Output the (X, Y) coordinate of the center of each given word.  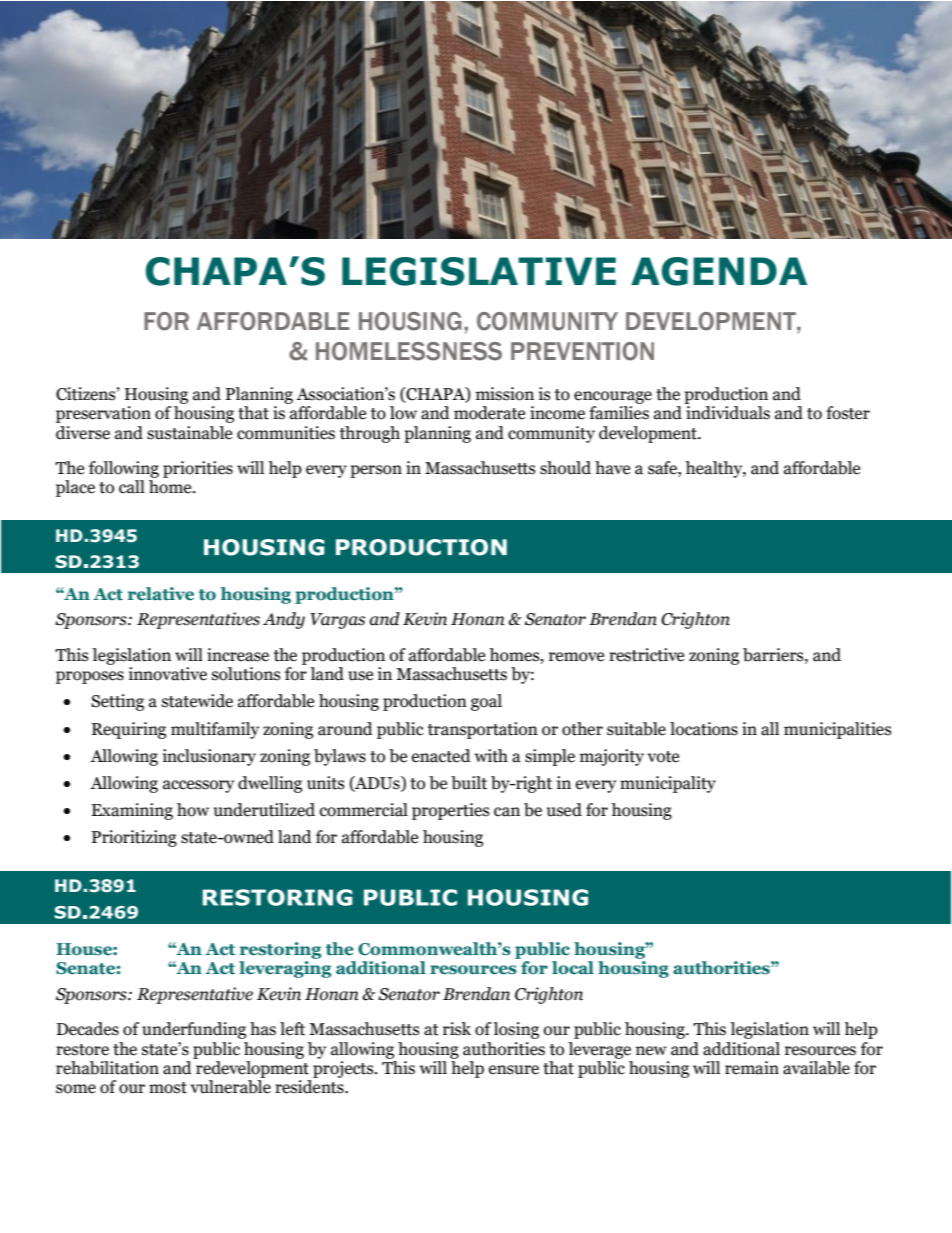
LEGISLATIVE (479, 271)
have (612, 468)
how (193, 810)
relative (161, 594)
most (168, 1088)
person (376, 471)
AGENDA (719, 271)
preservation (103, 414)
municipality (668, 784)
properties (450, 811)
